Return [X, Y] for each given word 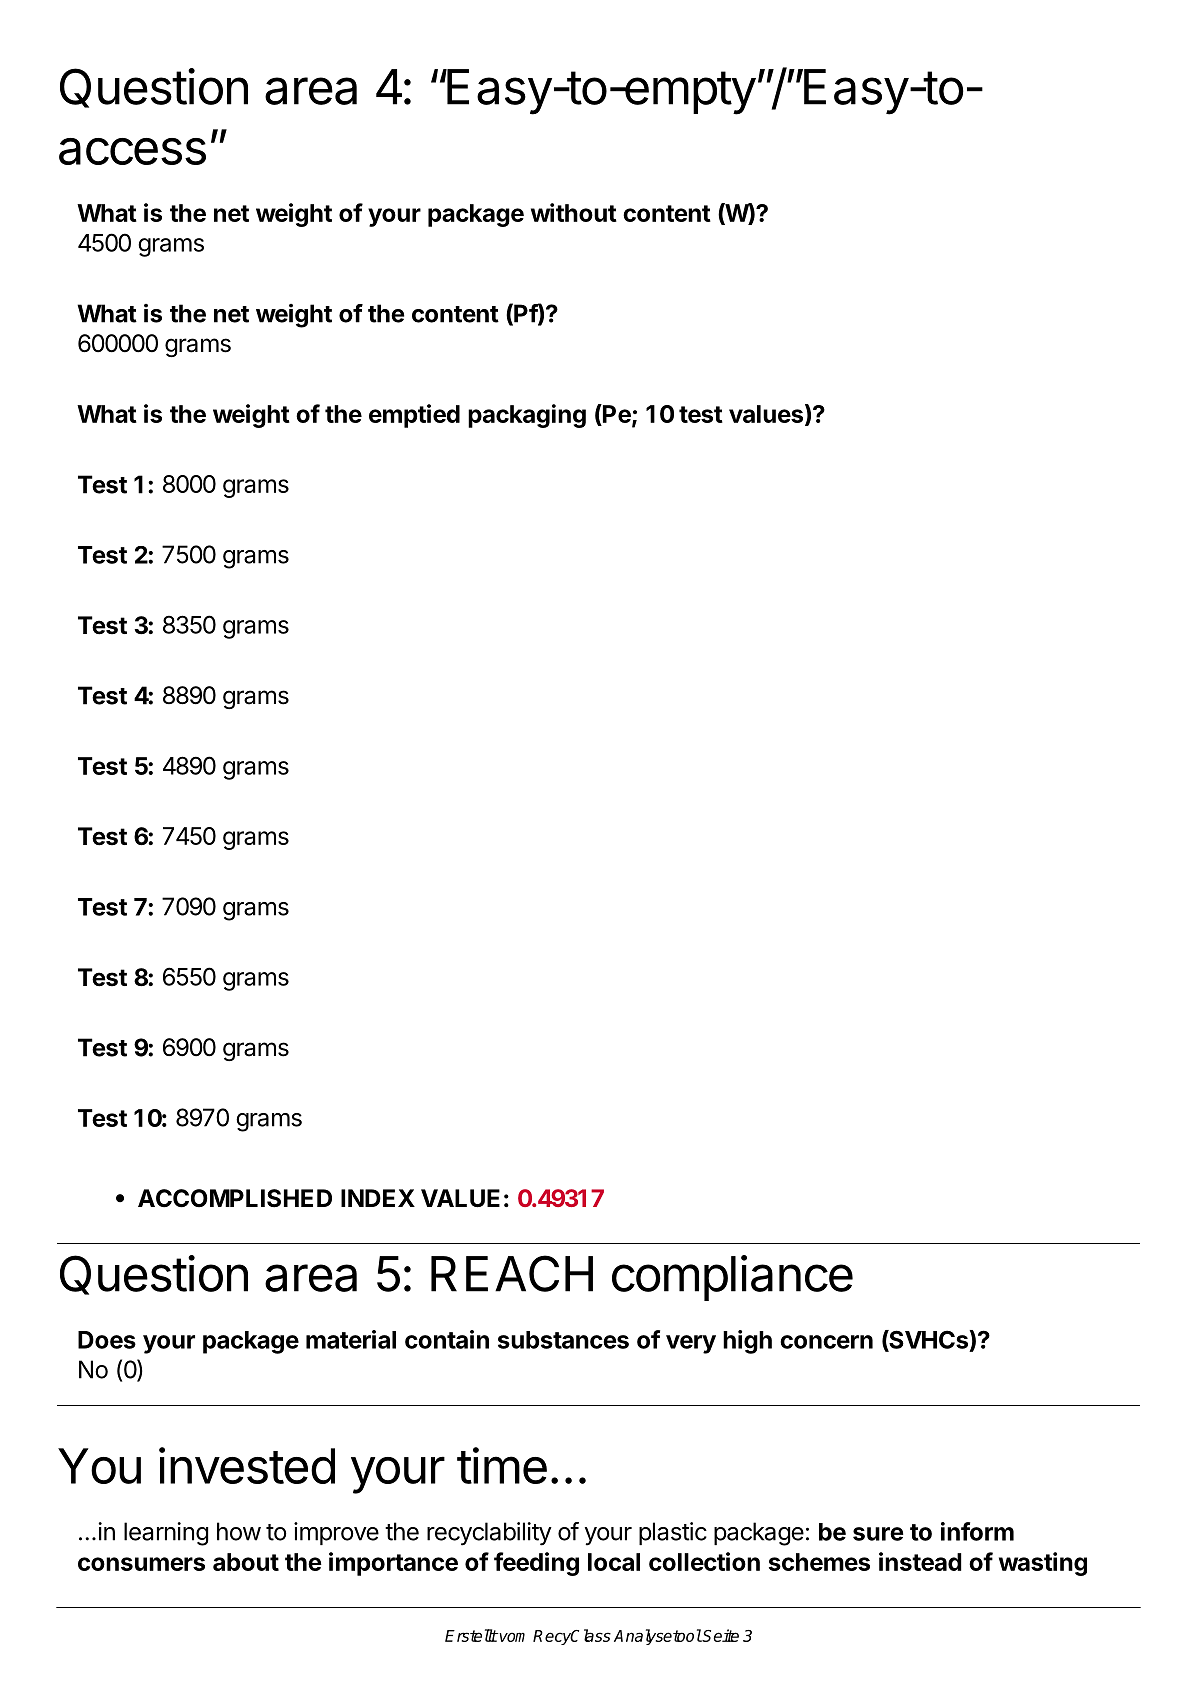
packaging [527, 416]
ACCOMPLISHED [235, 1198]
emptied [414, 416]
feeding [536, 1564]
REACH [512, 1273]
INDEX [378, 1198]
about [246, 1562]
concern [826, 1342]
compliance [732, 1278]
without [574, 212]
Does [107, 1340]
